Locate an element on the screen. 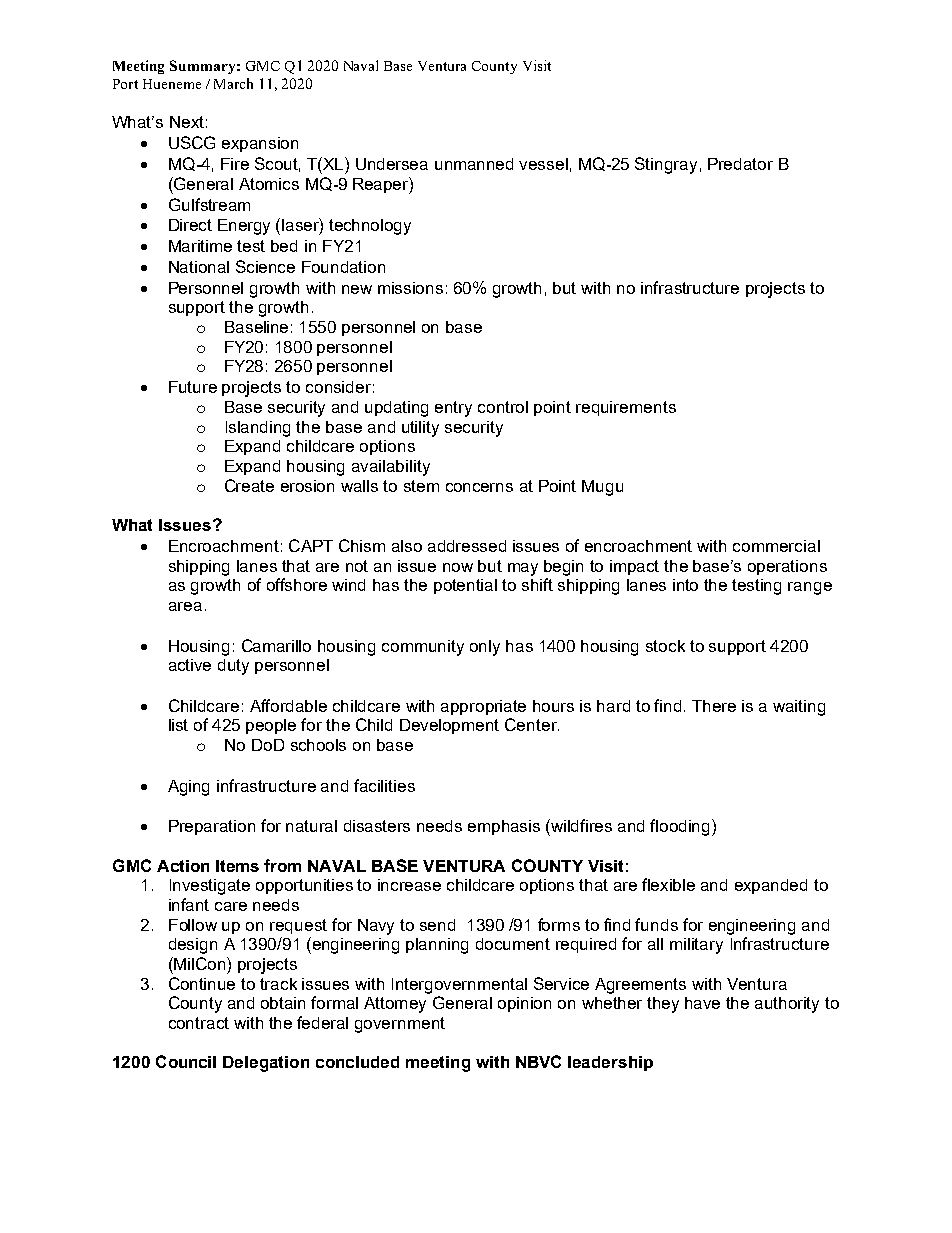 This screenshot has width=952, height=1233. expansion is located at coordinates (260, 144).
